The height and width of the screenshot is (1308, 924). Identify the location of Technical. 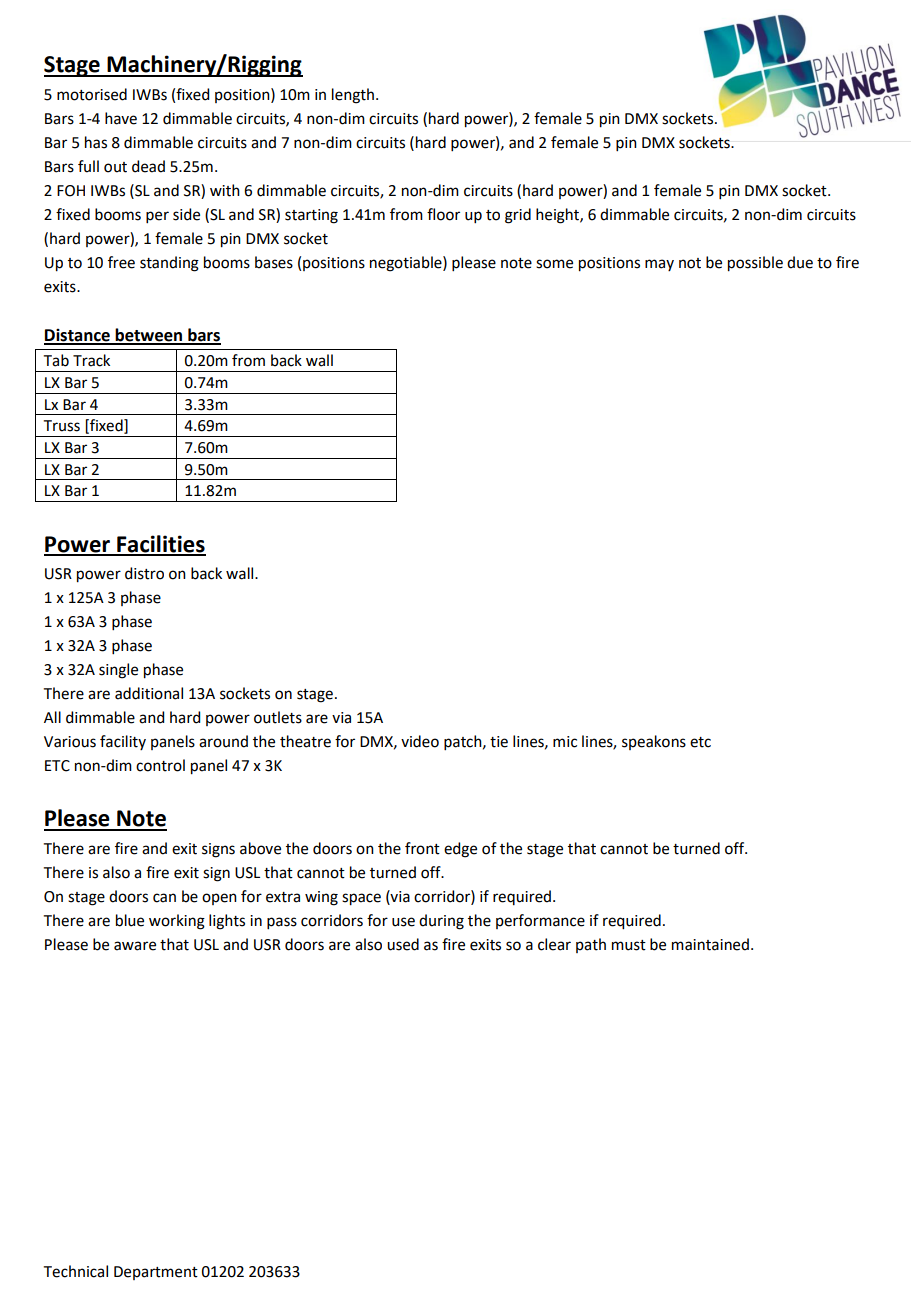
(76, 1271).
